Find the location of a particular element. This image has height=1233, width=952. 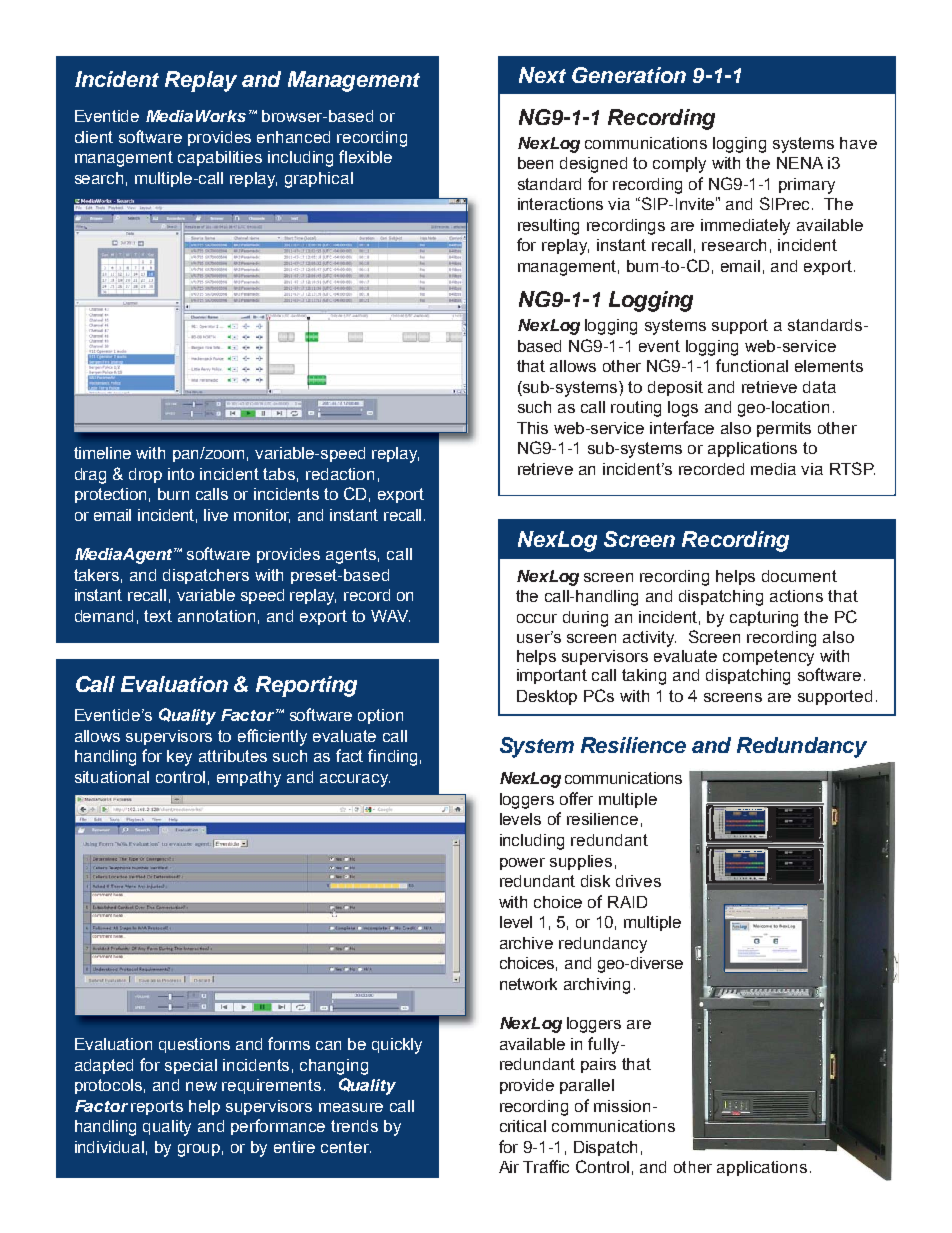

occur is located at coordinates (537, 618).
